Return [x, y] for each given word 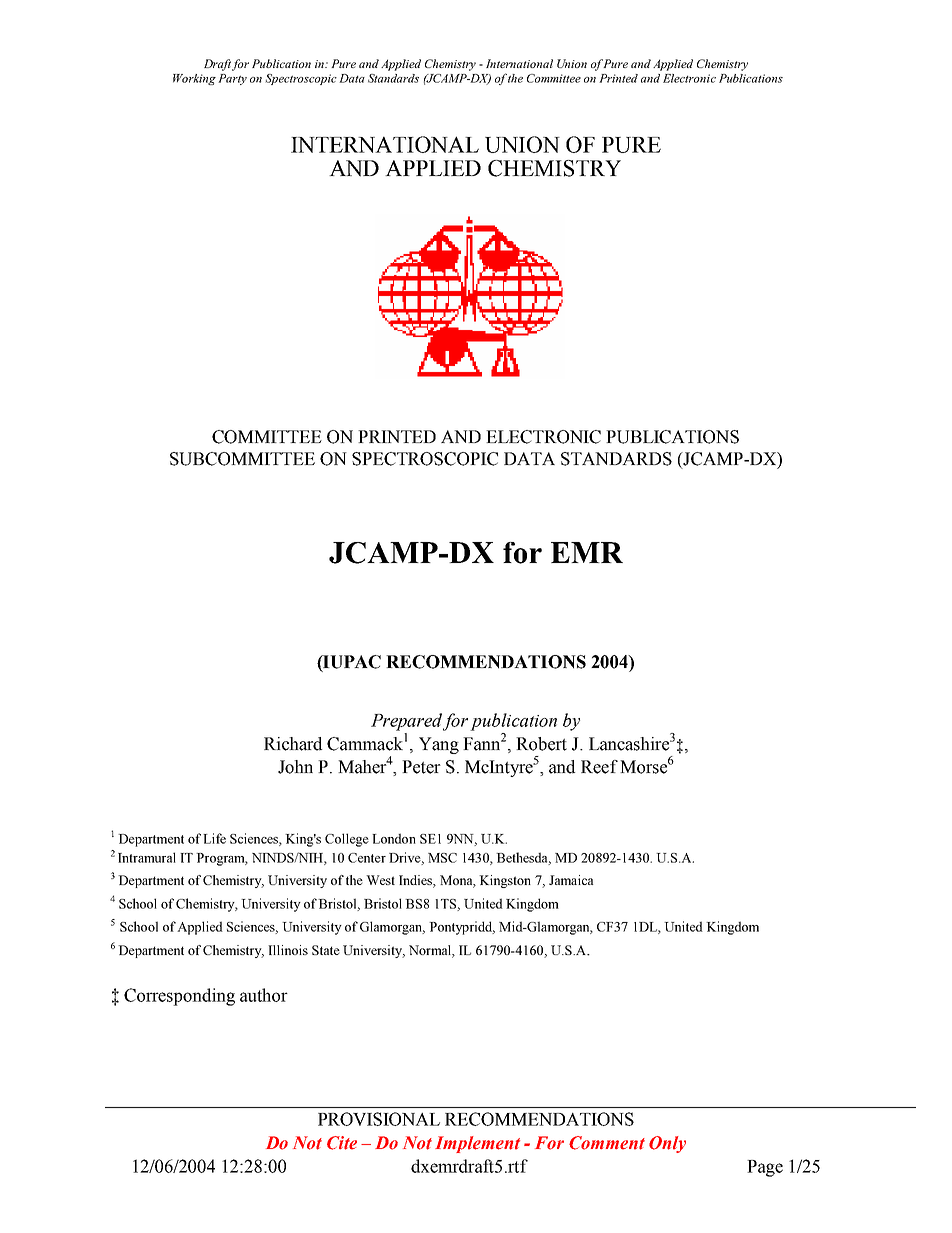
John [295, 767]
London [394, 838]
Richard [293, 744]
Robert [541, 744]
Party [232, 79]
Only [667, 1144]
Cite [342, 1143]
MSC [442, 858]
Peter [421, 767]
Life [214, 838]
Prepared [406, 722]
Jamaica [571, 880]
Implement [477, 1144]
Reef [599, 767]
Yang [439, 745]
